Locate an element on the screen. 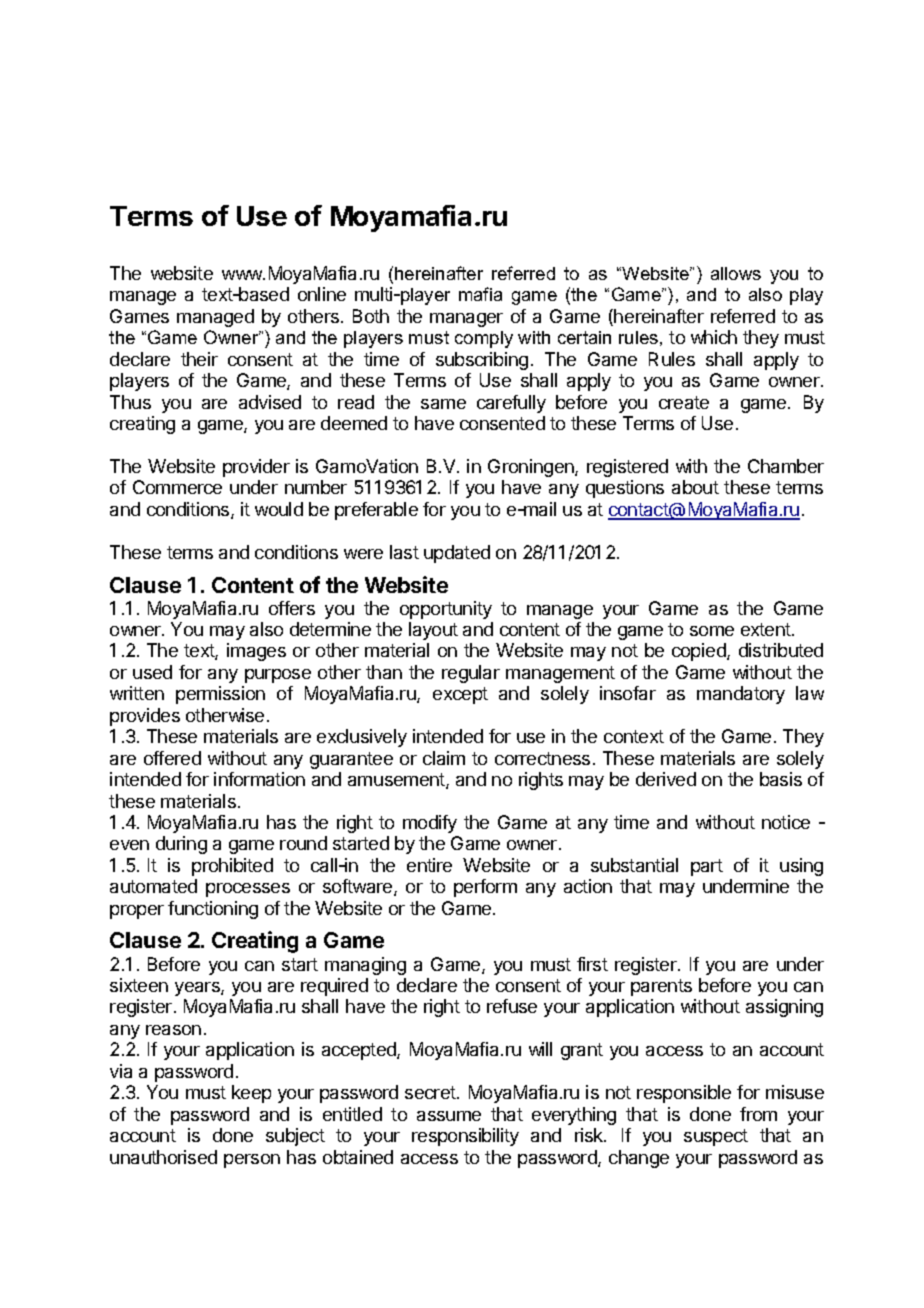 The height and width of the screenshot is (1308, 924). responsibility is located at coordinates (465, 1137).
